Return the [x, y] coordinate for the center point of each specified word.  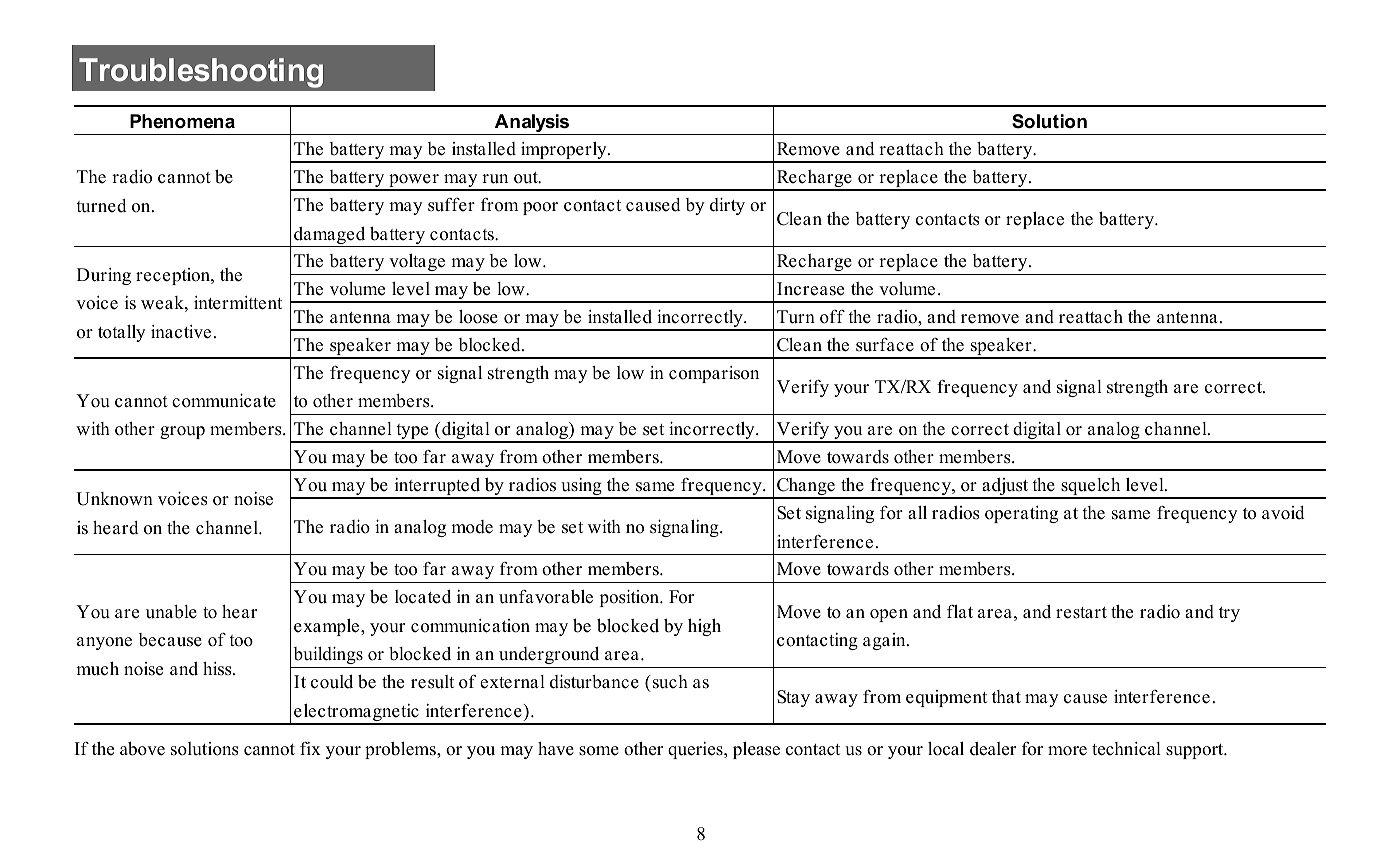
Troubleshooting [201, 73]
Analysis [532, 124]
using [581, 488]
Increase [810, 289]
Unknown [114, 499]
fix [310, 748]
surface [885, 345]
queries [696, 750]
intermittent [238, 303]
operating [1021, 514]
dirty [727, 206]
